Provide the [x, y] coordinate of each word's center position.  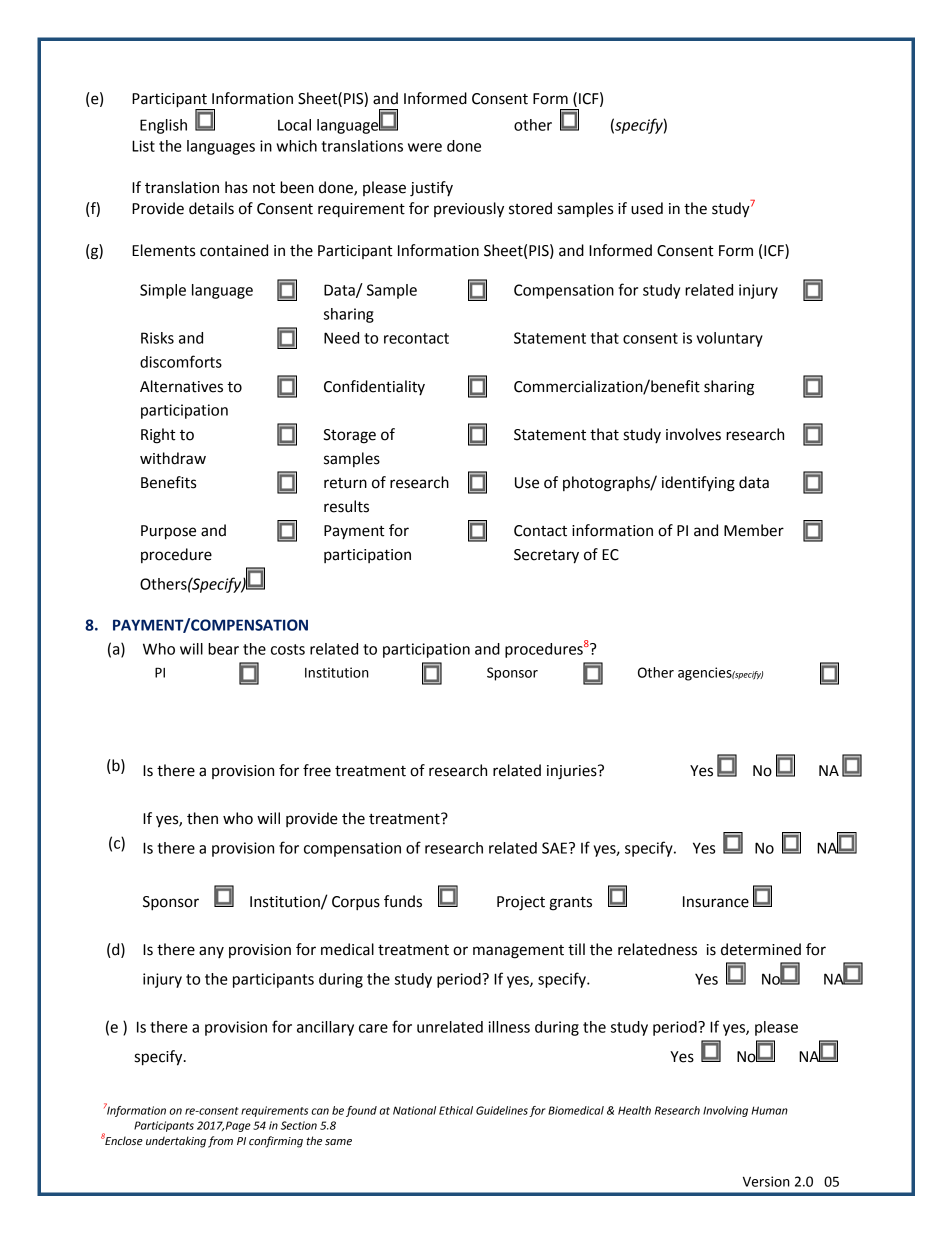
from [220, 1142]
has [236, 187]
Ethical [456, 1110]
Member [754, 530]
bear [223, 649]
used [647, 208]
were [425, 147]
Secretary [546, 556]
